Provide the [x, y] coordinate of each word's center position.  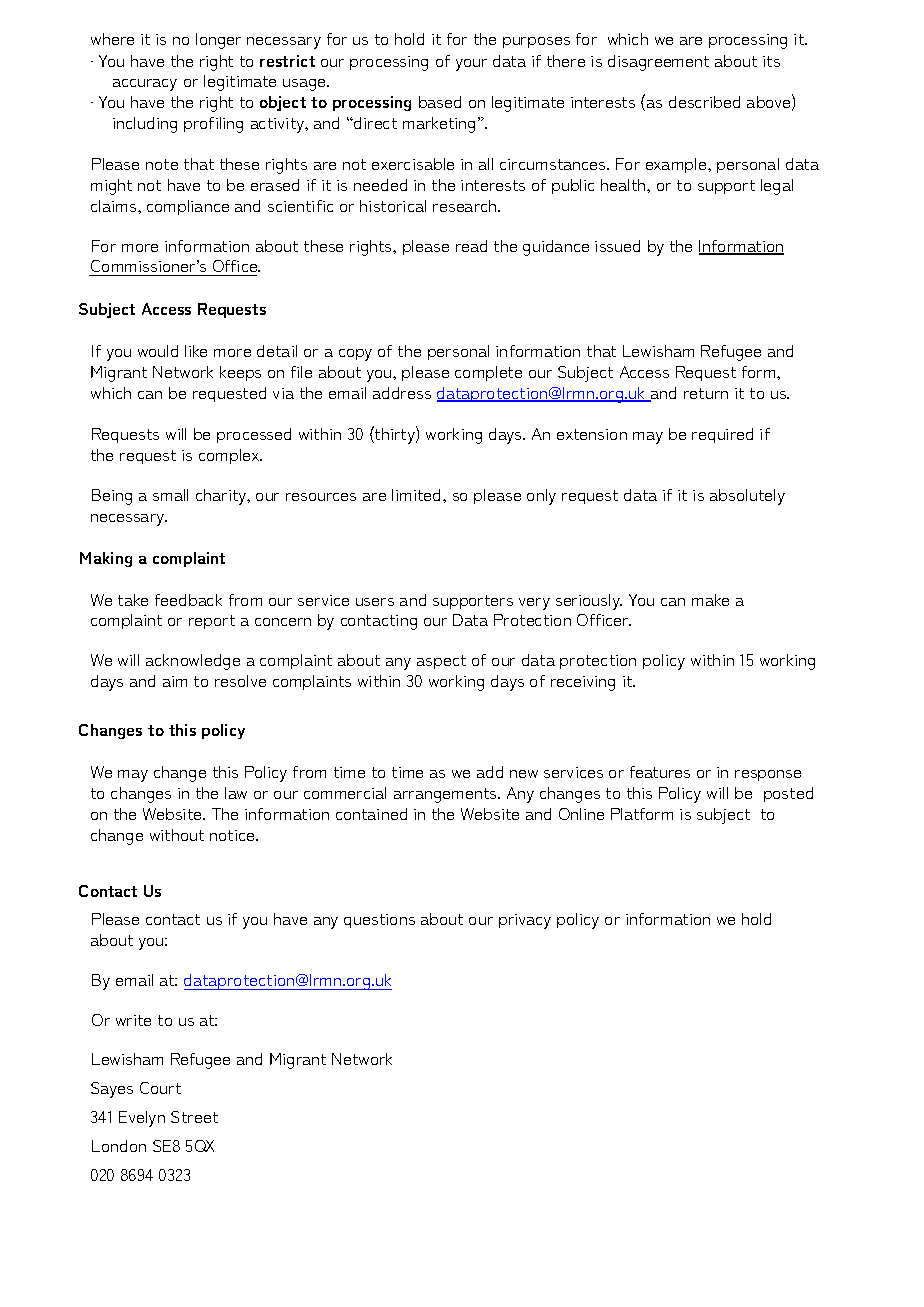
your [471, 65]
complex [230, 456]
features [660, 772]
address [402, 393]
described [704, 102]
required [722, 435]
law [236, 793]
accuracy [145, 85]
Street [194, 1117]
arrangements [446, 795]
